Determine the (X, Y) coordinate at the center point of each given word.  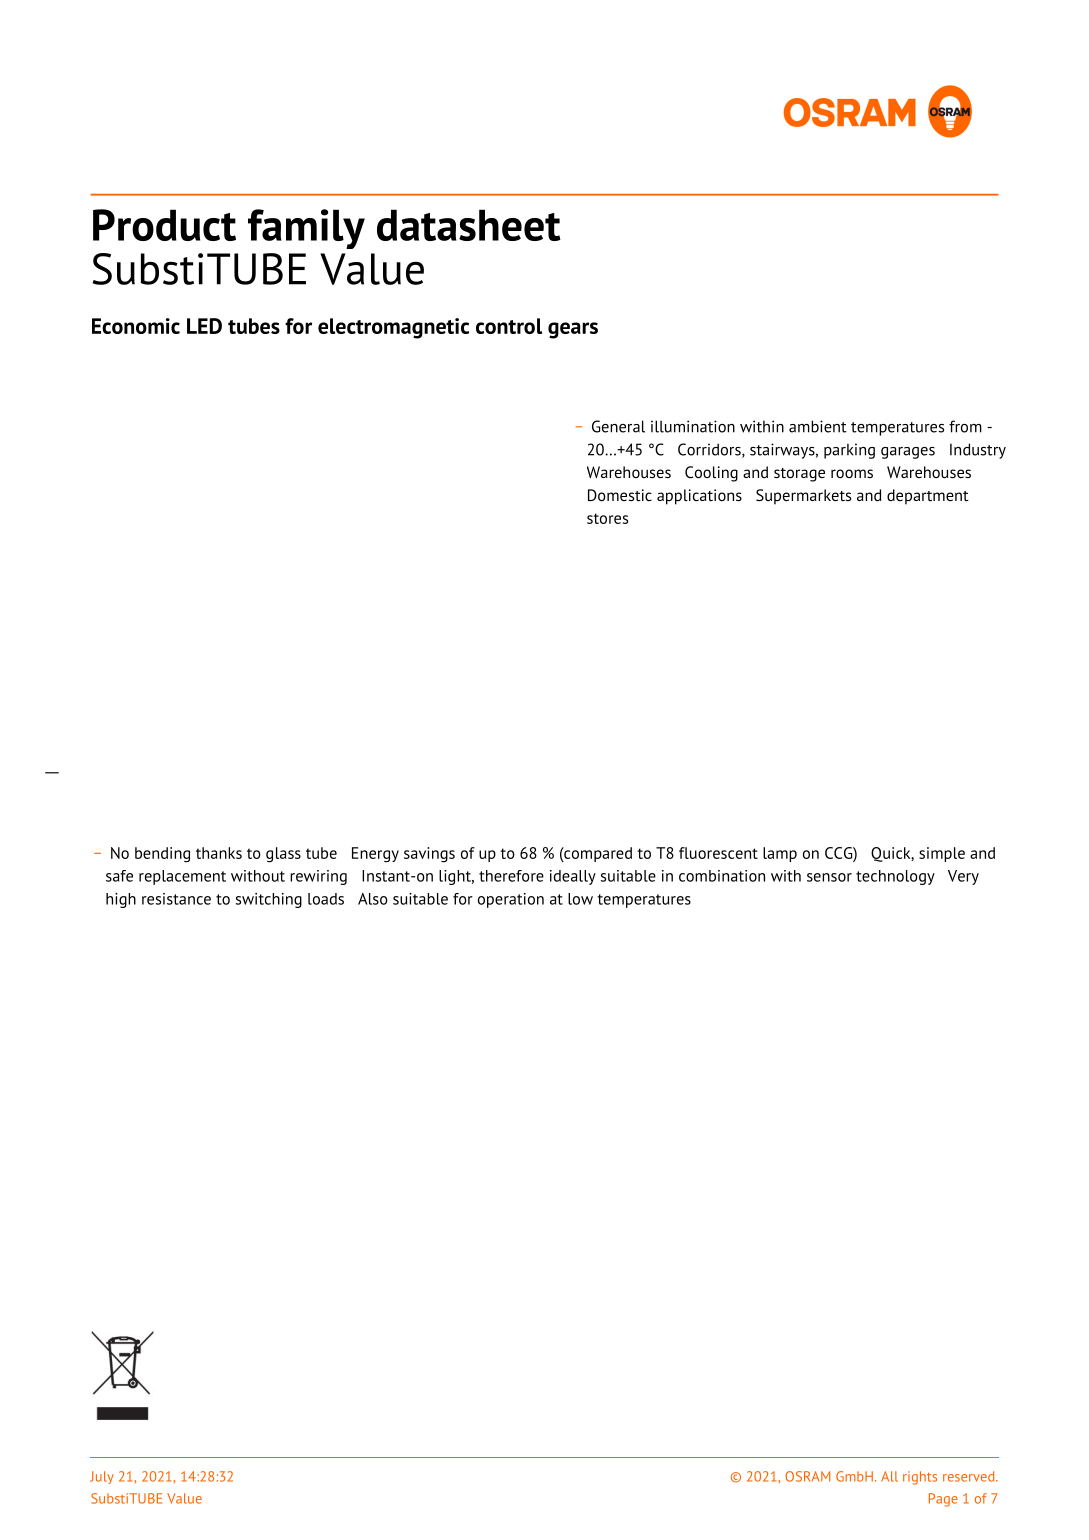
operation (511, 900)
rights (920, 1478)
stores (607, 518)
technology (895, 877)
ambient (818, 426)
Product (164, 225)
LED (204, 326)
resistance (176, 899)
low (580, 899)
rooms (852, 473)
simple (942, 854)
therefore (511, 876)
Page (943, 1500)
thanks (219, 853)
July (102, 1477)
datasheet (469, 225)
